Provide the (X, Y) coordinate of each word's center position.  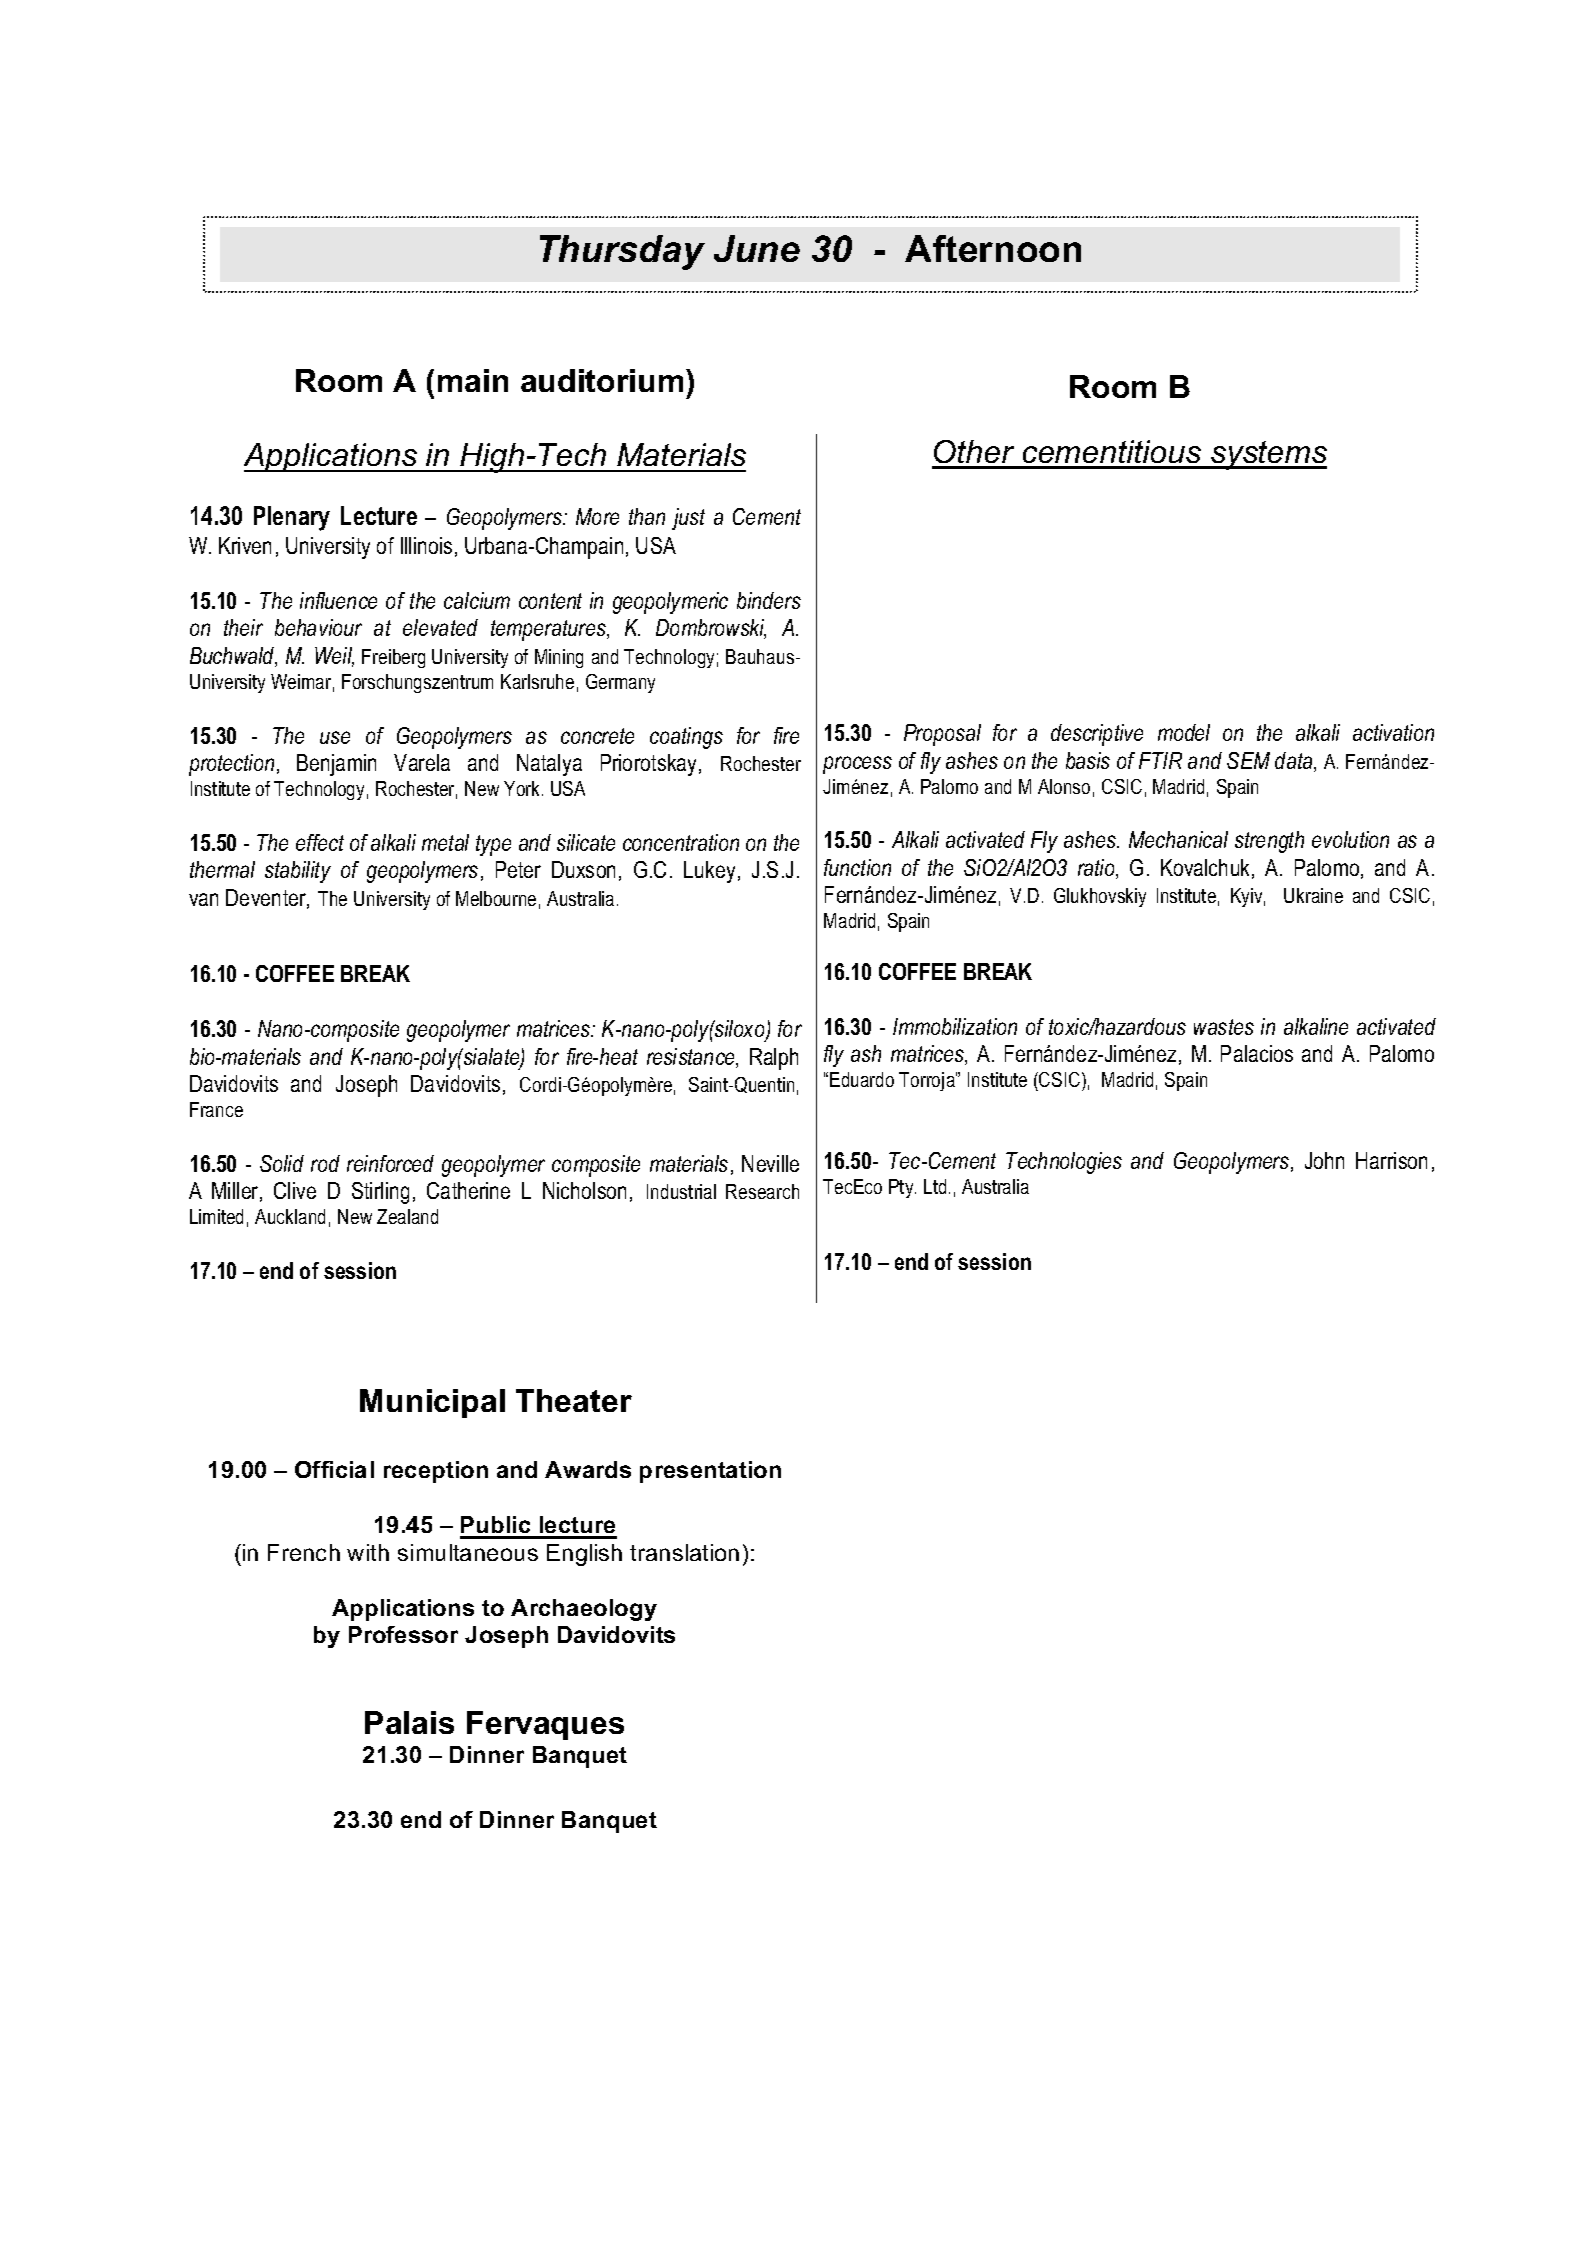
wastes (1224, 1027)
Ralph (774, 1059)
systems (1268, 455)
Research (762, 1191)
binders (769, 600)
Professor (403, 1634)
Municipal (432, 1403)
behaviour (318, 627)
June (757, 248)
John (1324, 1160)
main (473, 380)
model (1184, 732)
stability (298, 872)
